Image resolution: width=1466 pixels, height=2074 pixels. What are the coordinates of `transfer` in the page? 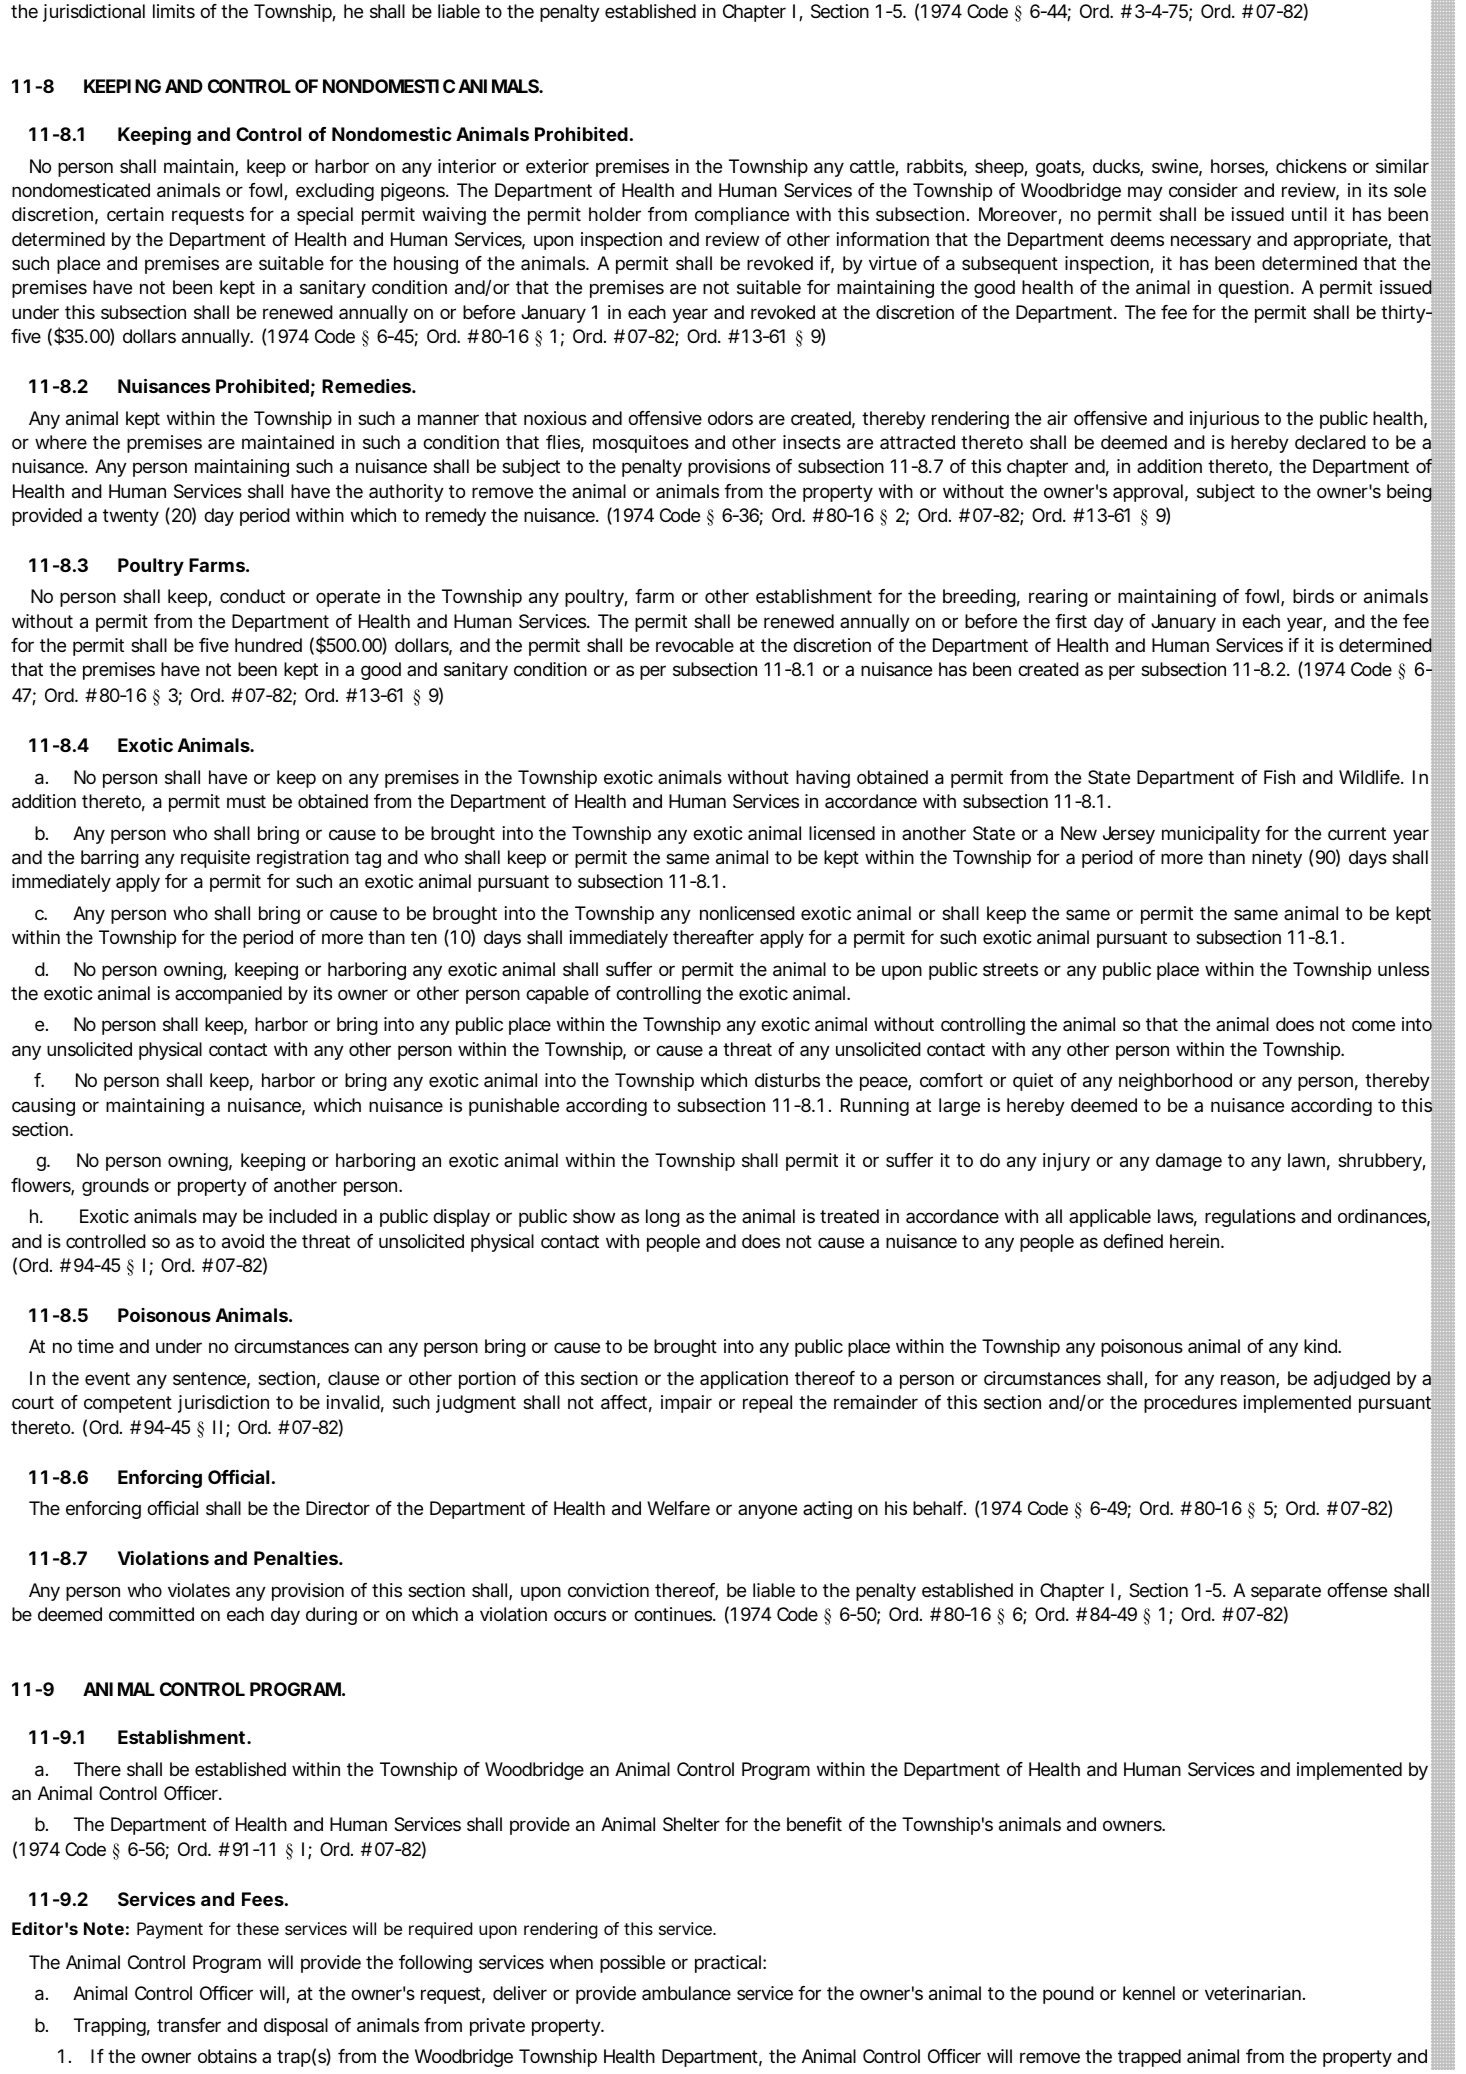 It's located at (189, 2025).
